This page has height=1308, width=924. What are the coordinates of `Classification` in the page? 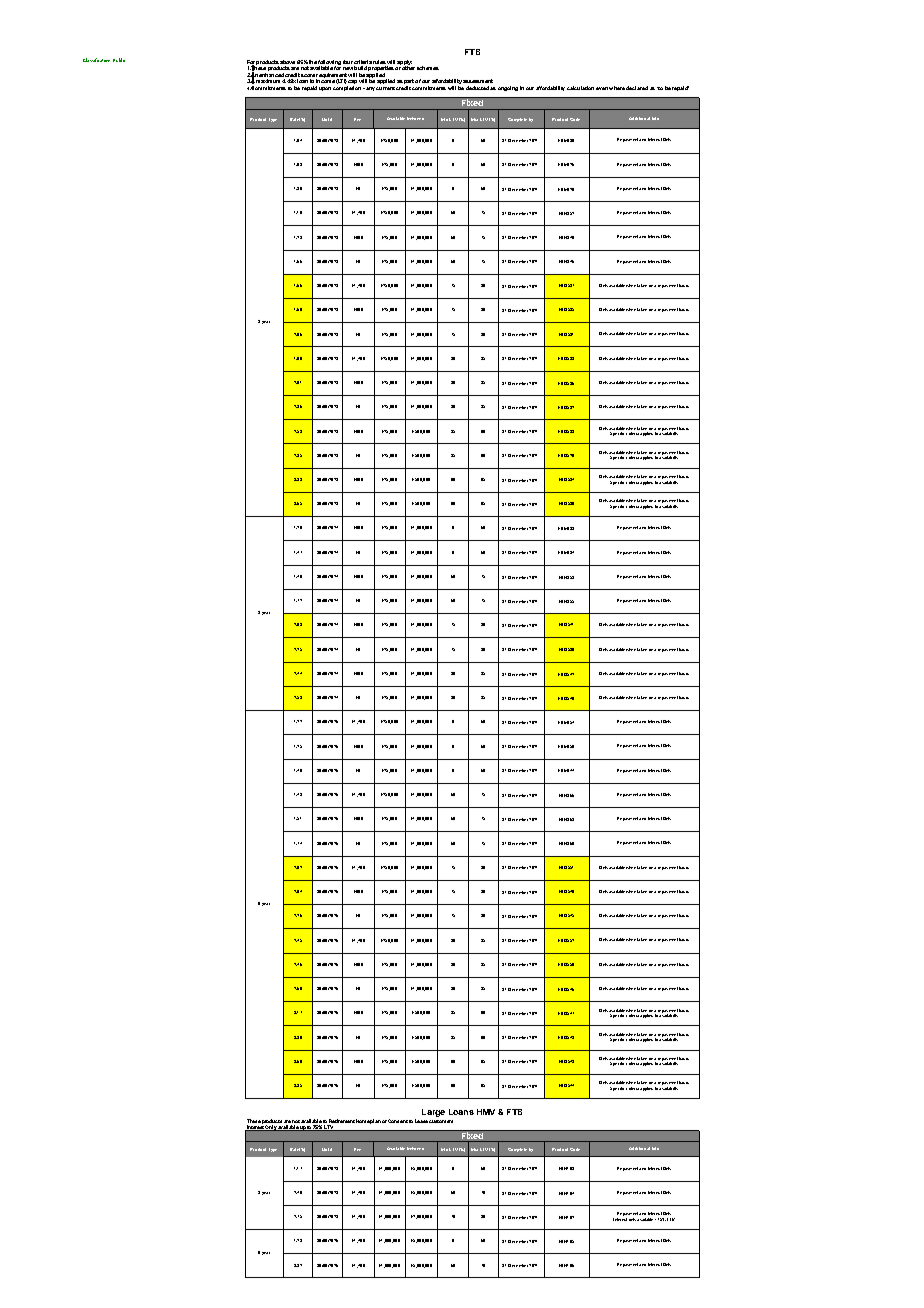 It's located at (96, 60).
